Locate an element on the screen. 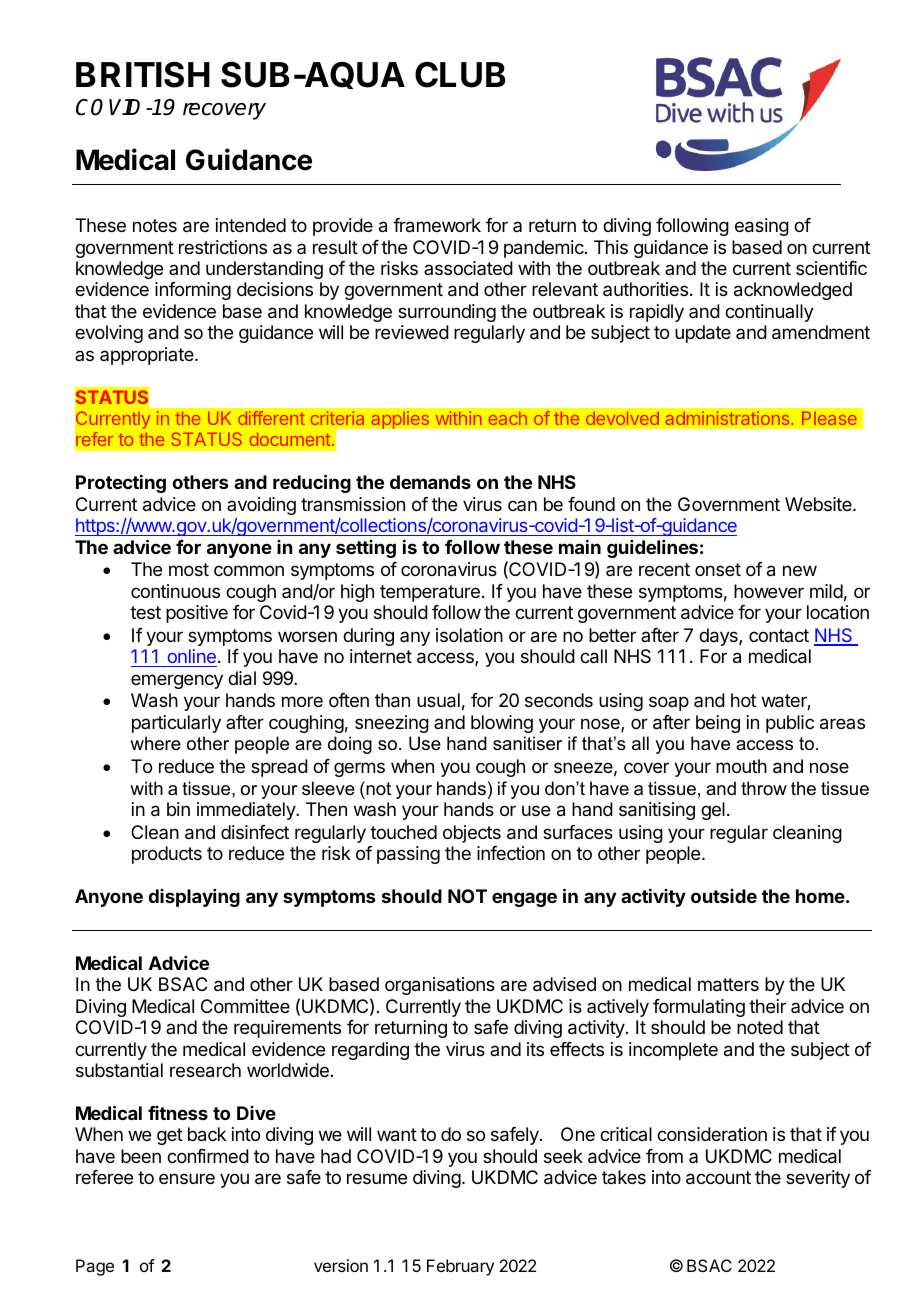  CLUB is located at coordinates (460, 75).
